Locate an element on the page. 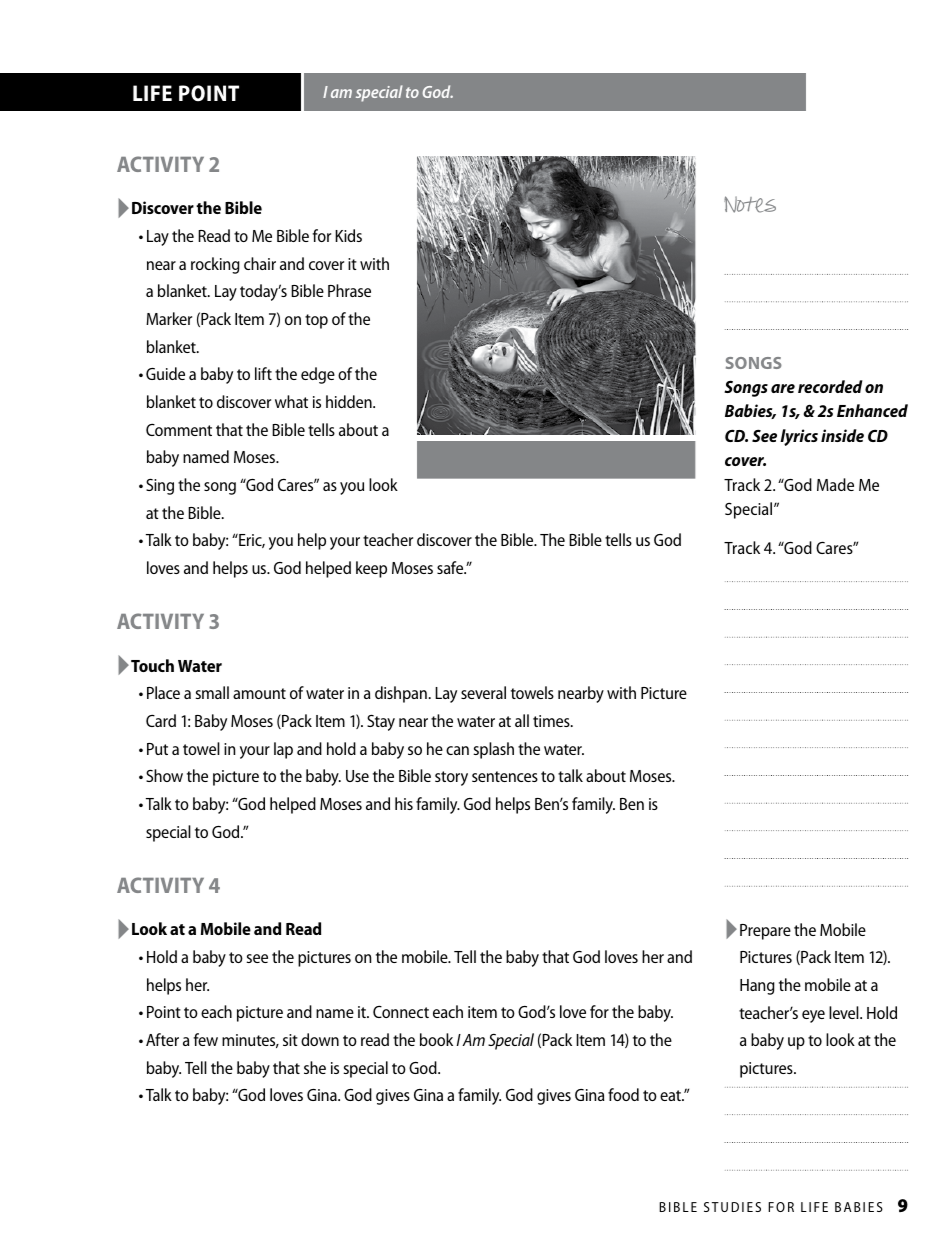 This image has height=1245, width=952. Show is located at coordinates (164, 775).
